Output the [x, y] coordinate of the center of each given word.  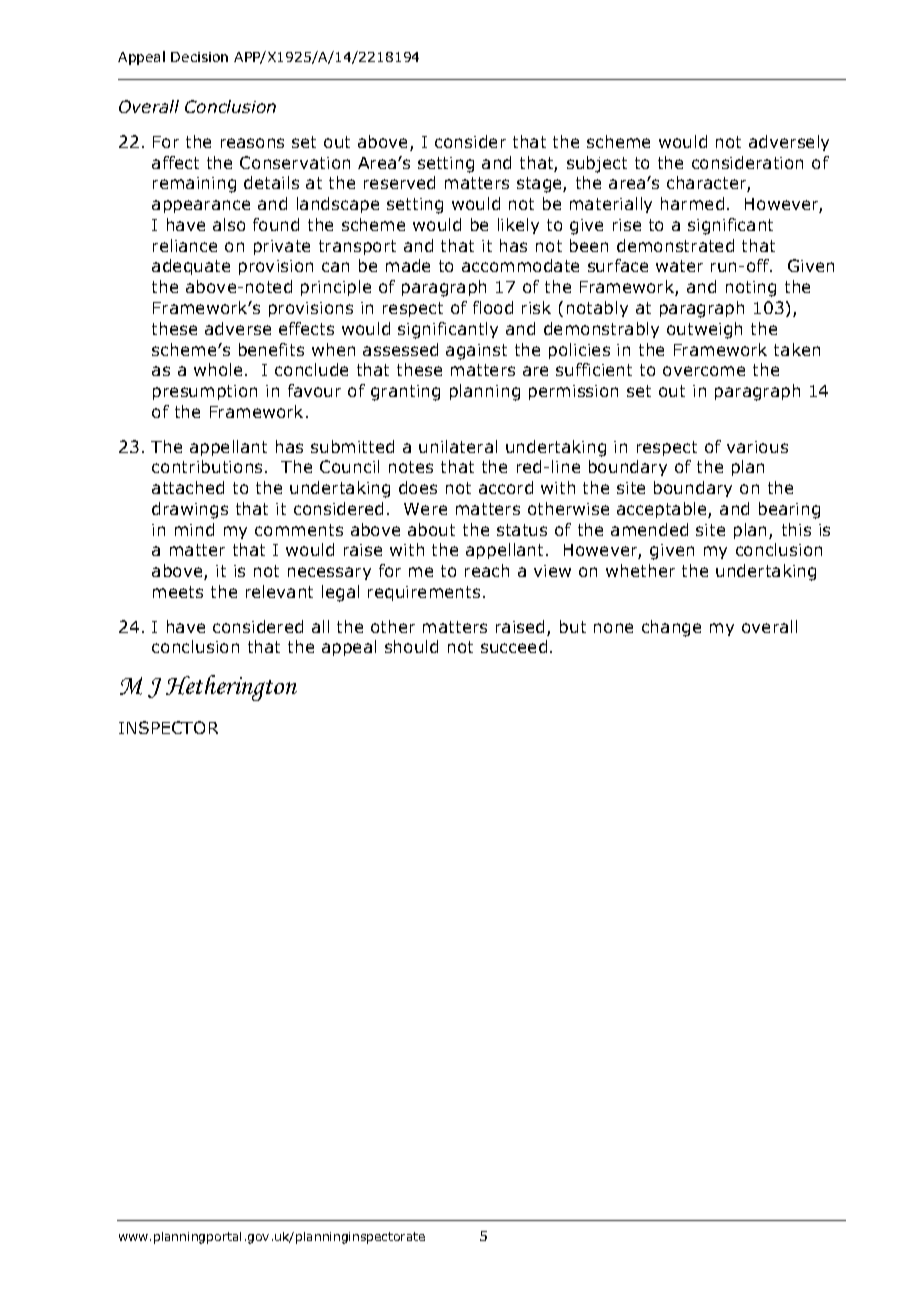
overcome [704, 371]
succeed [514, 646]
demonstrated [675, 245]
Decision [199, 57]
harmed [692, 203]
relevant [279, 591]
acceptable [663, 510]
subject [597, 164]
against [476, 352]
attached [188, 487]
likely [518, 226]
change [671, 628]
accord [506, 487]
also [229, 224]
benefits [271, 349]
